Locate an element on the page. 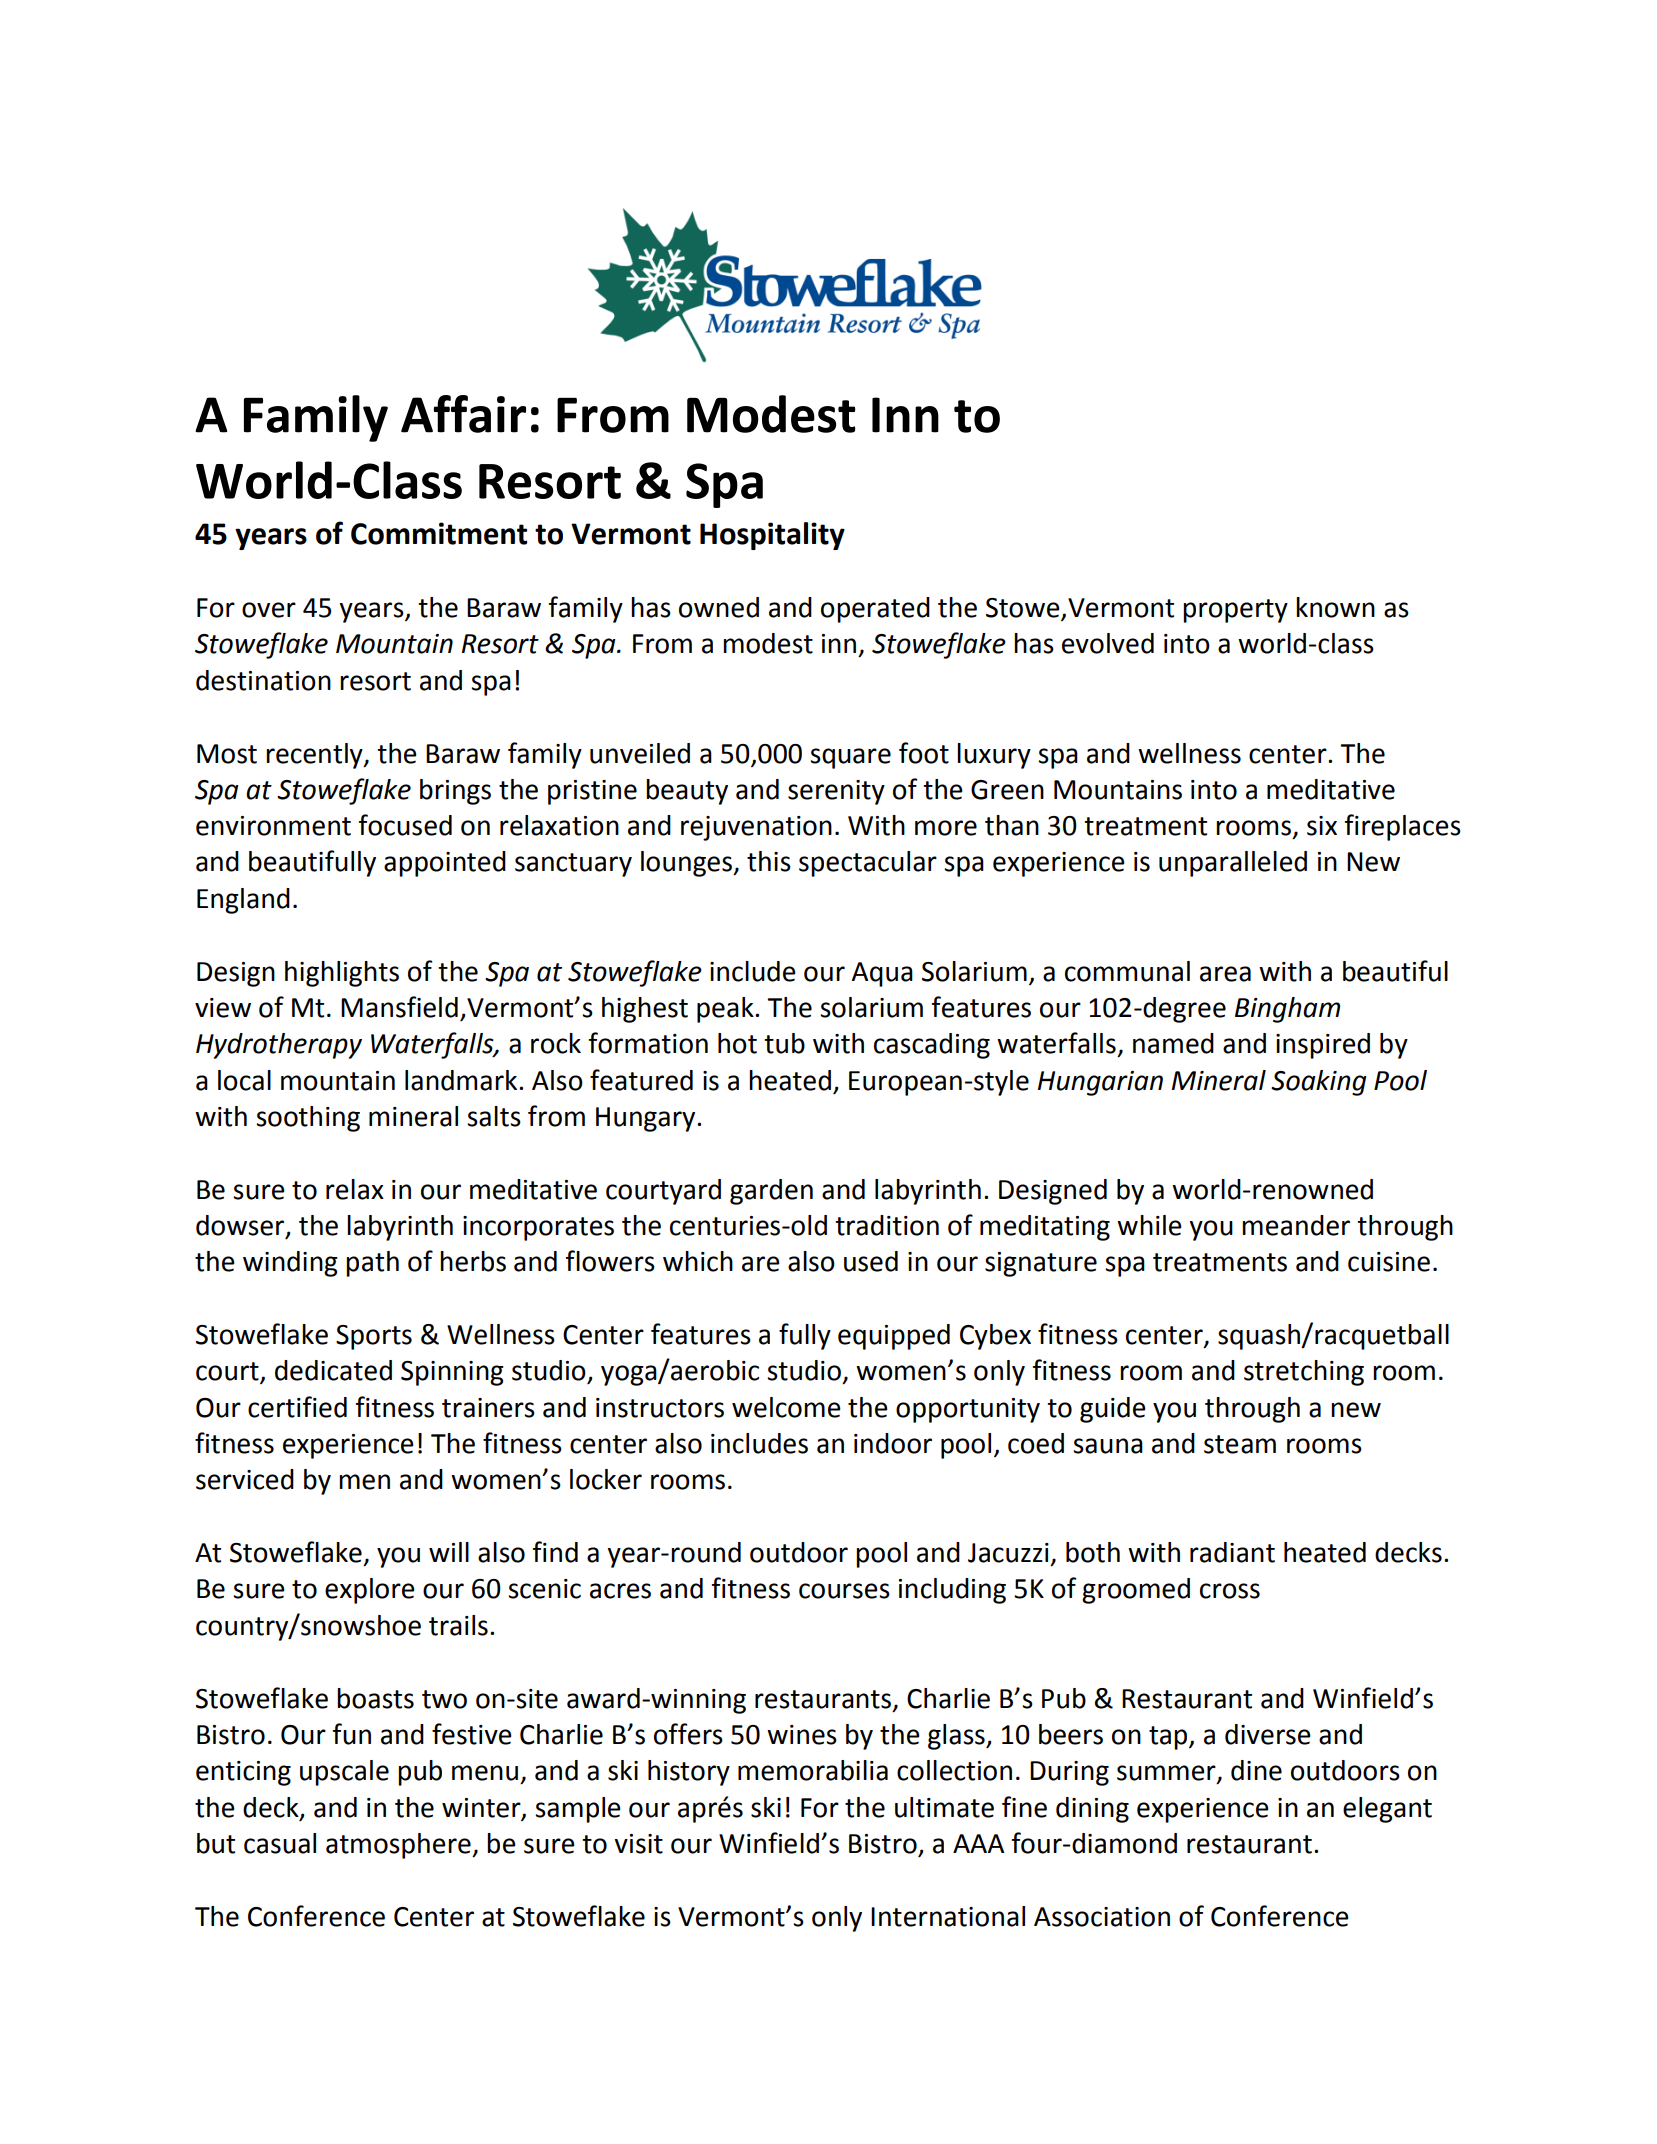  dedicated is located at coordinates (333, 1370).
